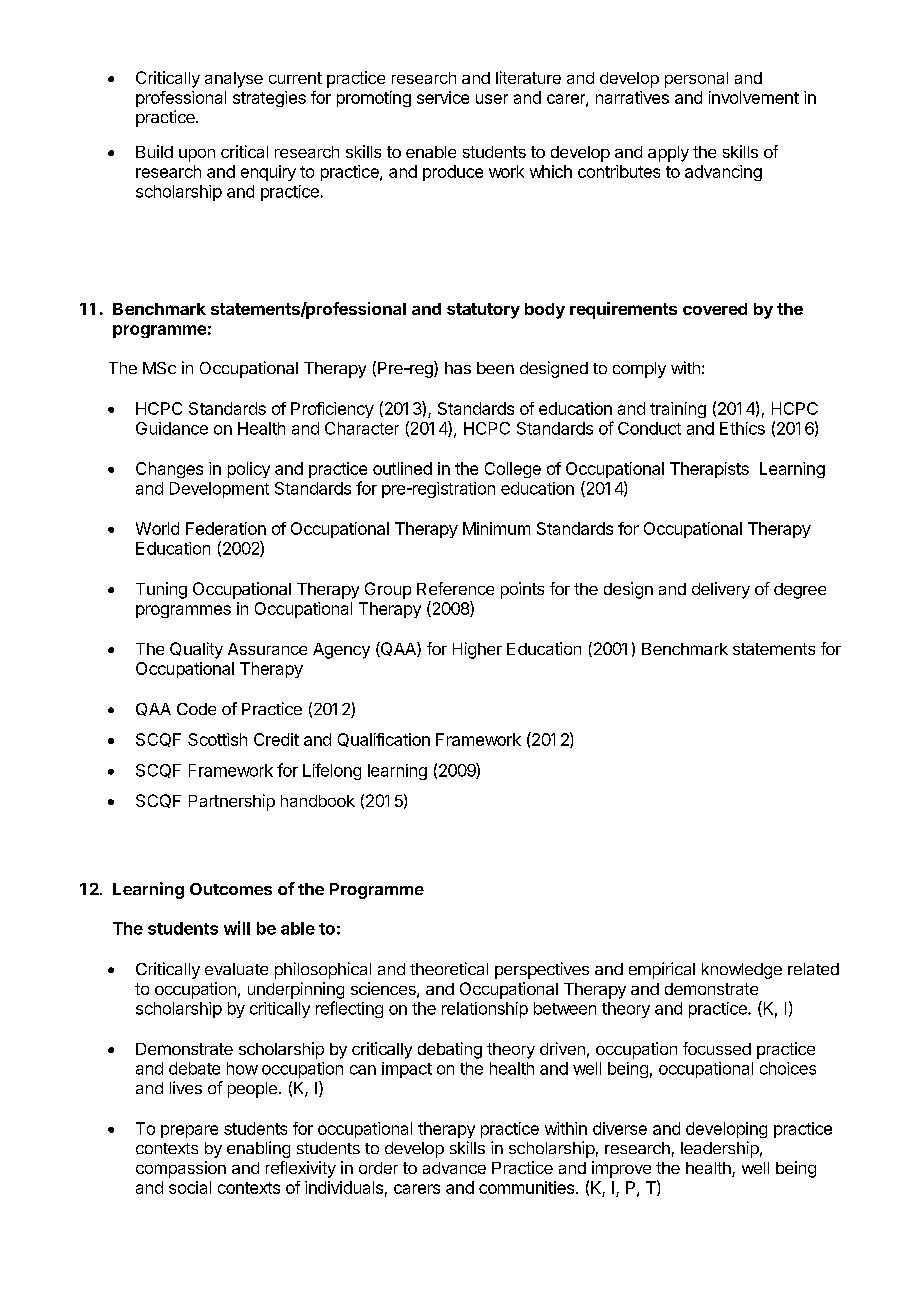  What do you see at coordinates (477, 650) in the document?
I see `Higher` at bounding box center [477, 650].
